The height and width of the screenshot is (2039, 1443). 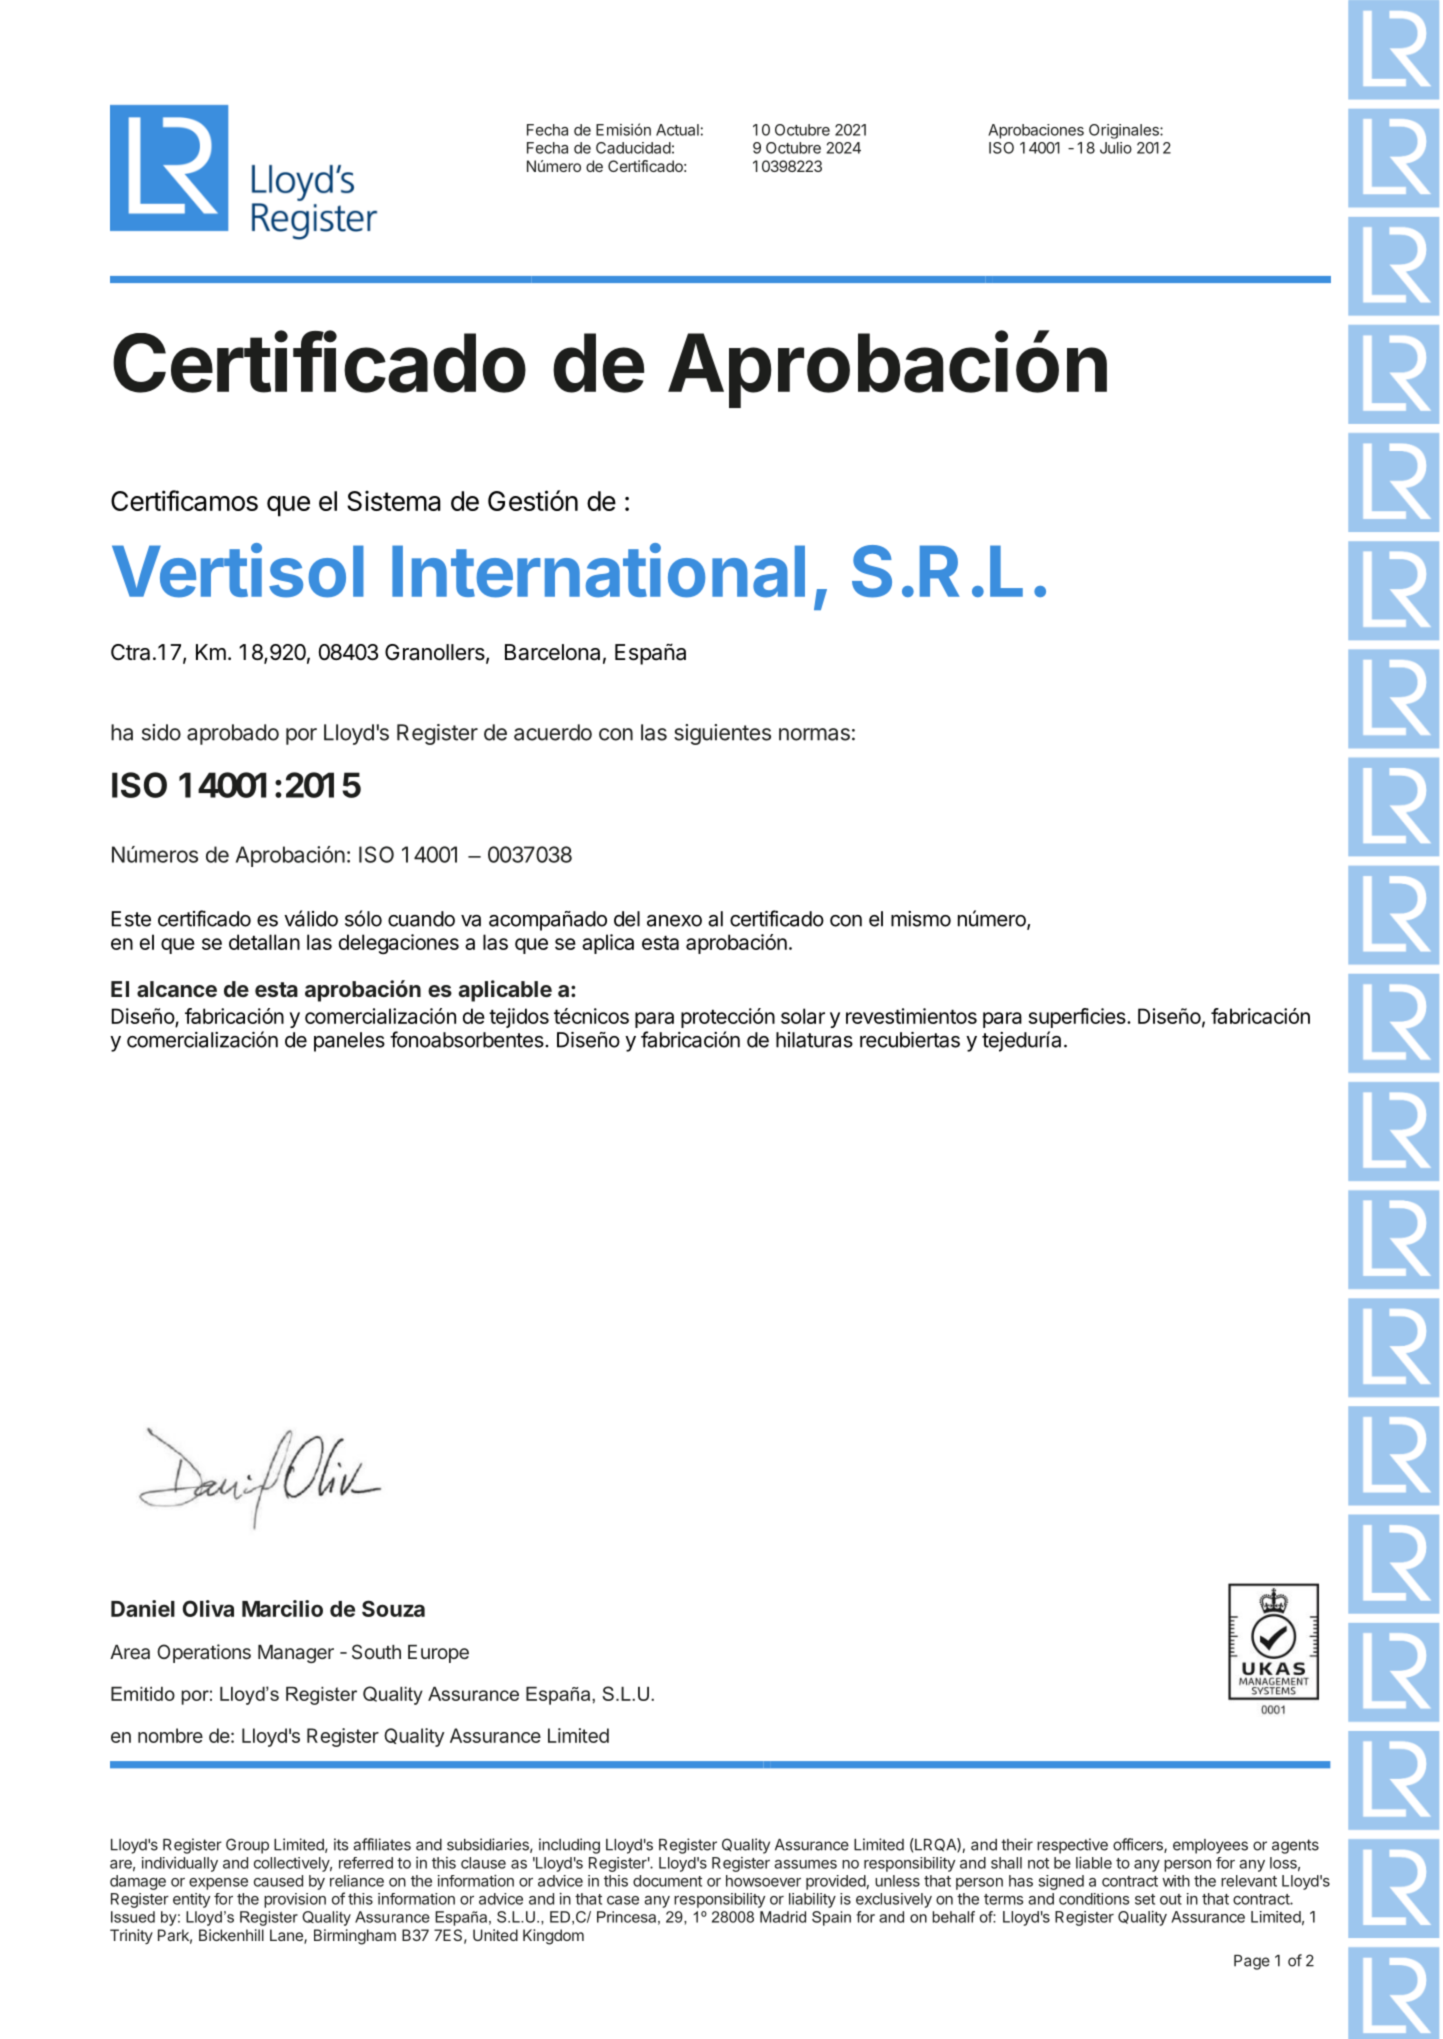 What do you see at coordinates (803, 1016) in the screenshot?
I see `solar` at bounding box center [803, 1016].
